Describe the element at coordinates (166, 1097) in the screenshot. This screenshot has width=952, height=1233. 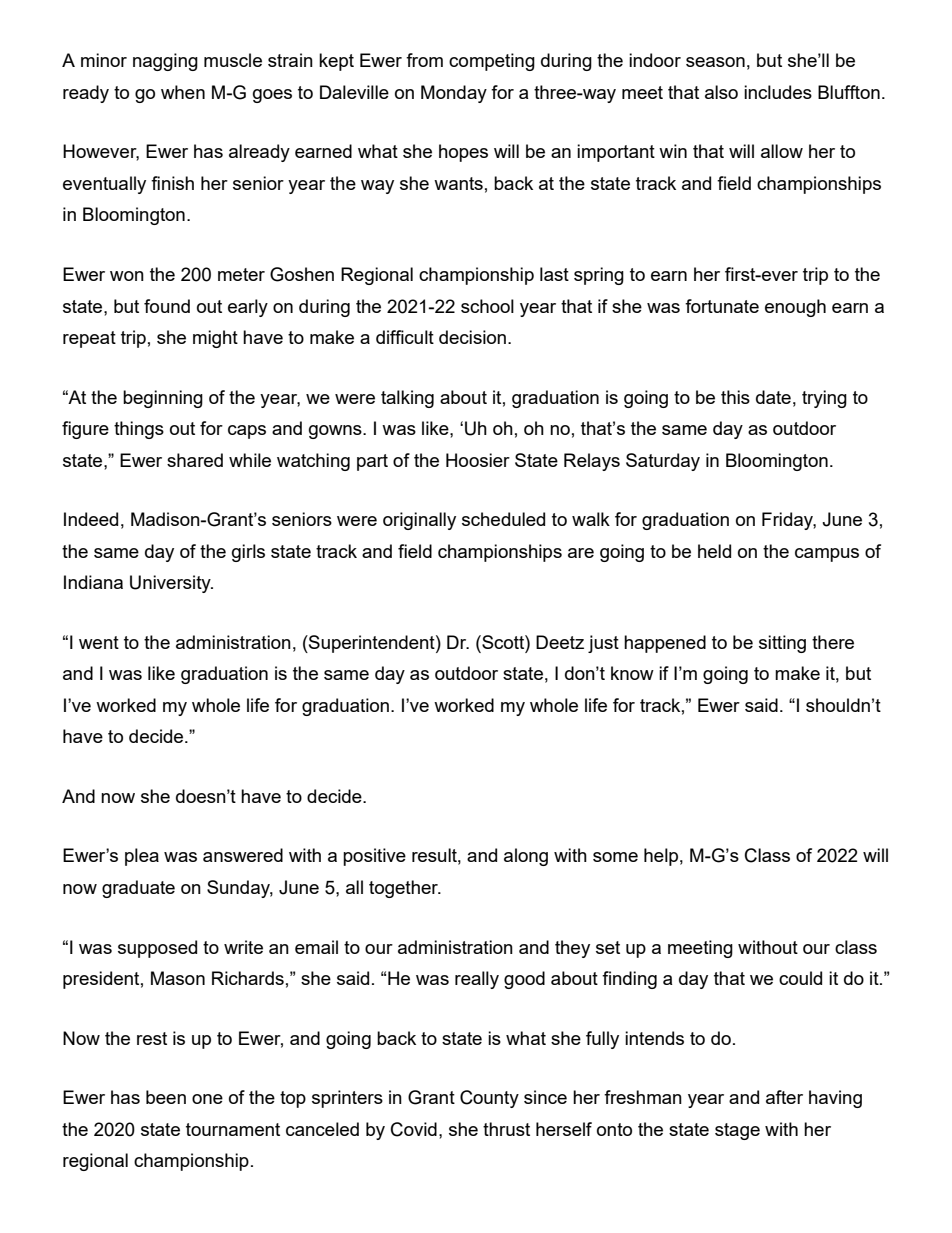
I see `been` at that location.
